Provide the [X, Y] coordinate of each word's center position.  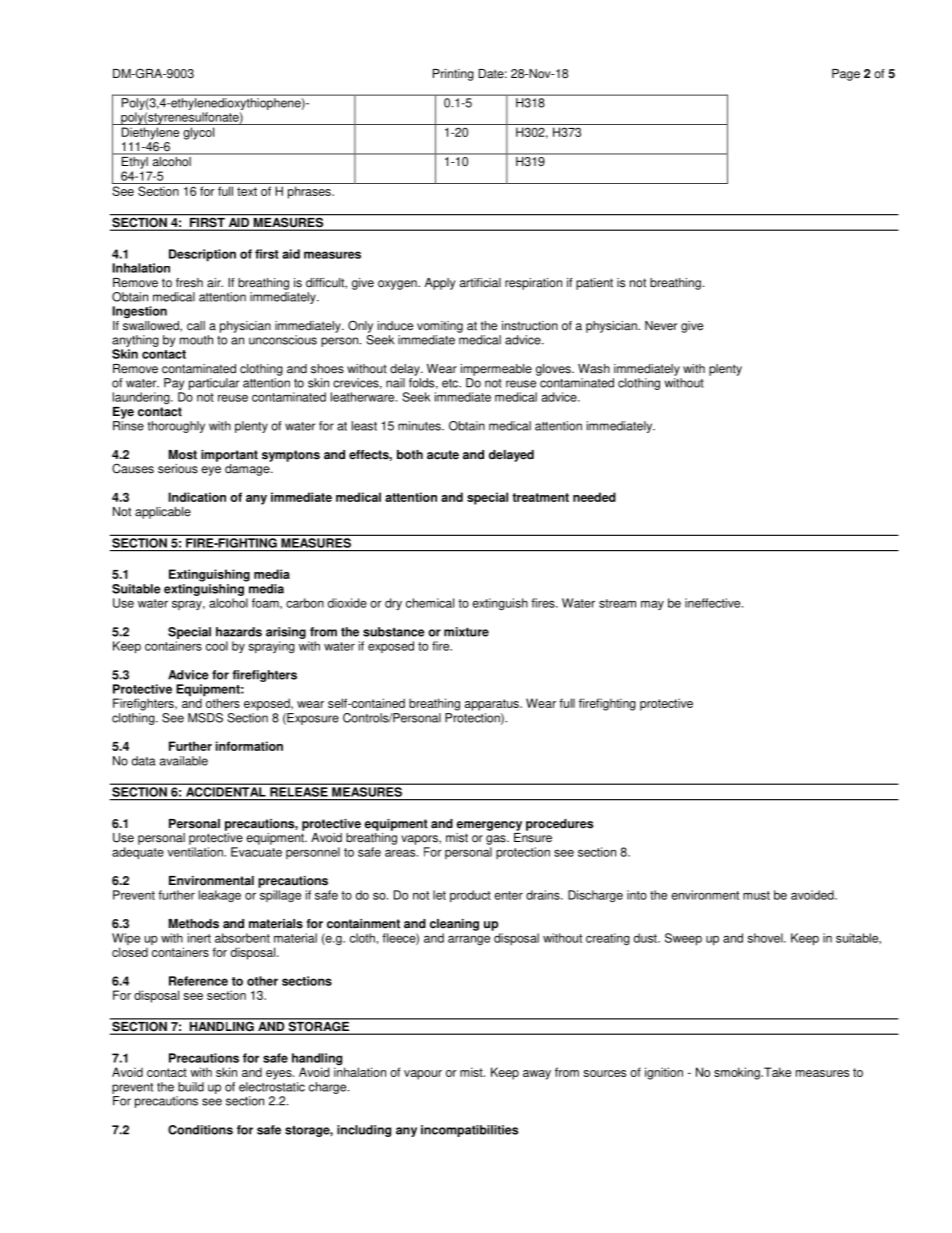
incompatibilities [469, 1131]
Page [846, 75]
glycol [198, 133]
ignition [664, 1073]
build [191, 1087]
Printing [453, 75]
